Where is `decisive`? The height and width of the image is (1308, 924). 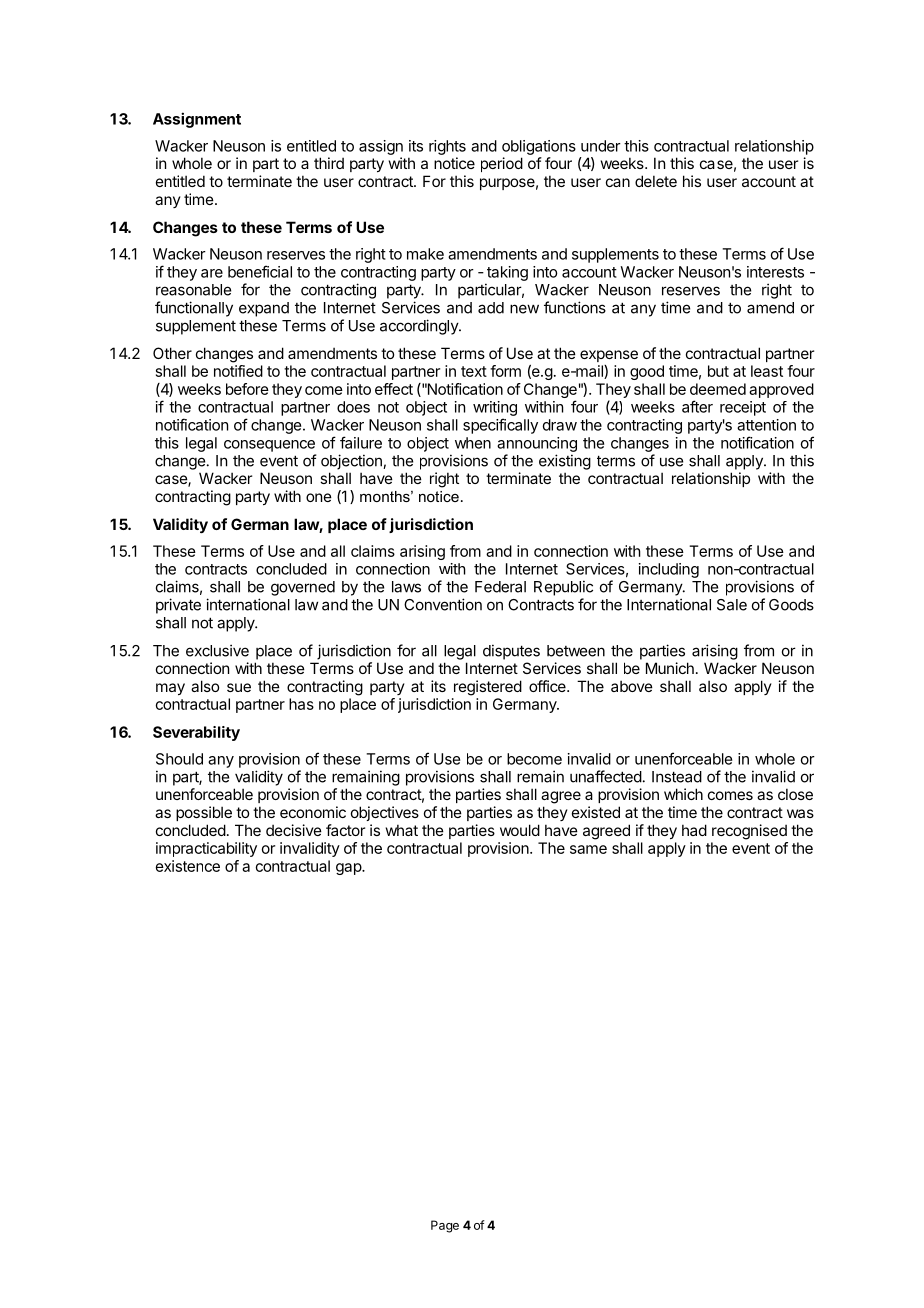
decisive is located at coordinates (294, 830).
